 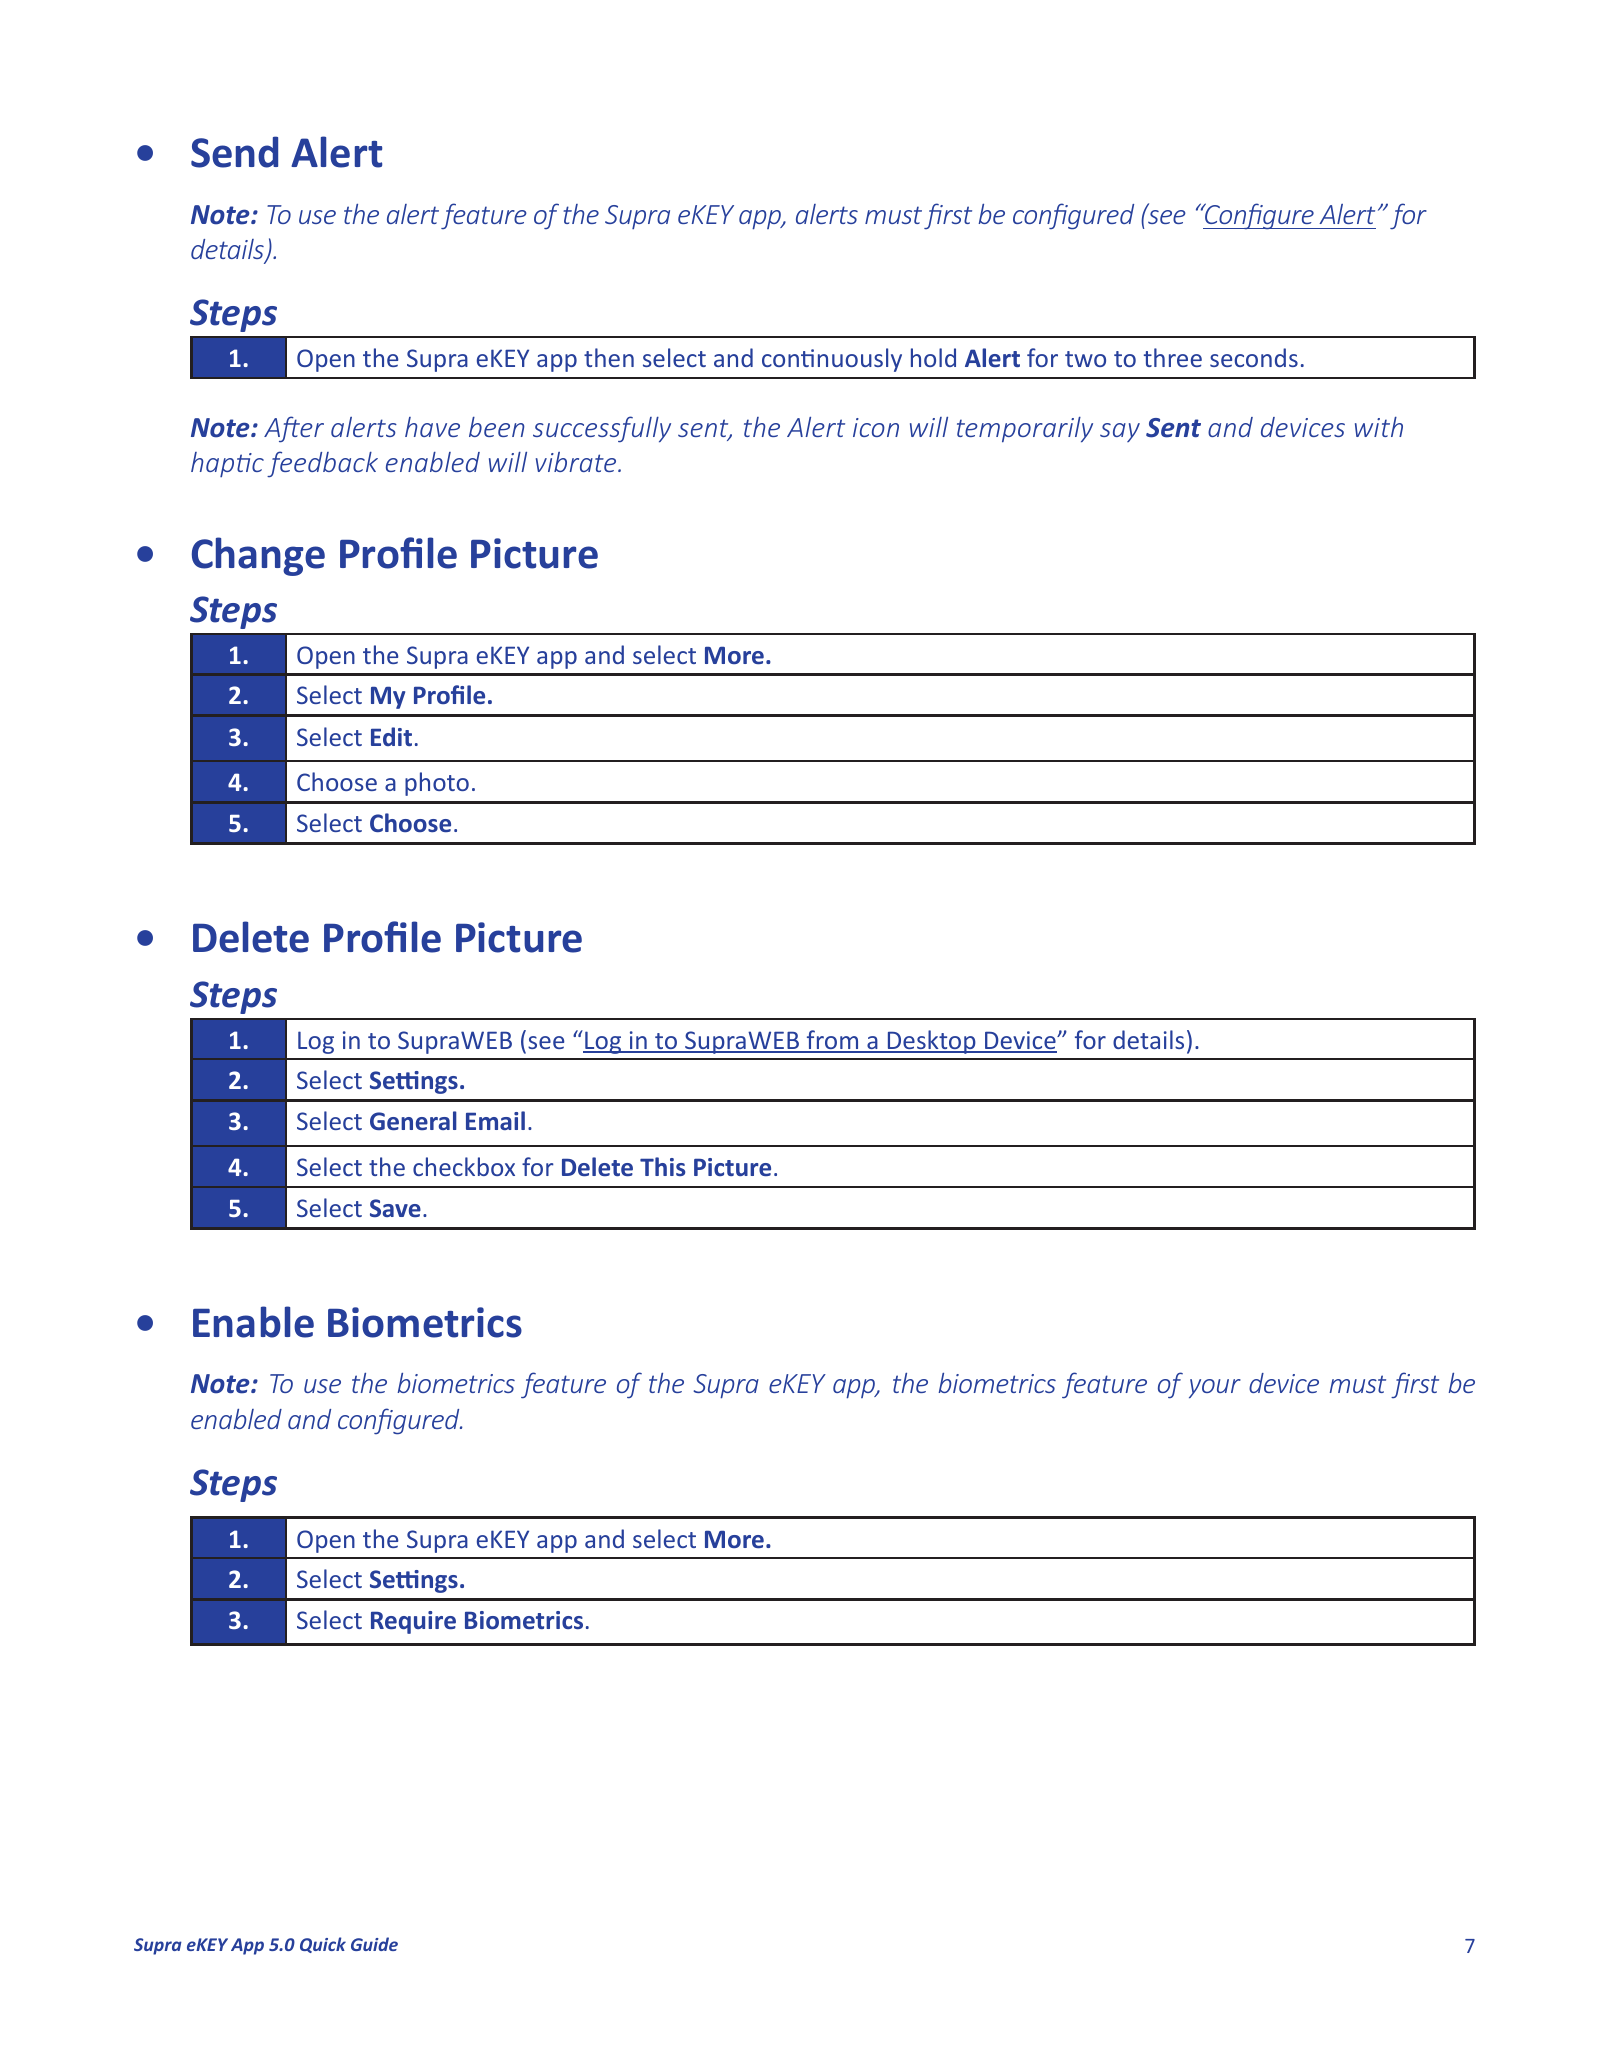 I want to click on Require, so click(x=413, y=1622).
